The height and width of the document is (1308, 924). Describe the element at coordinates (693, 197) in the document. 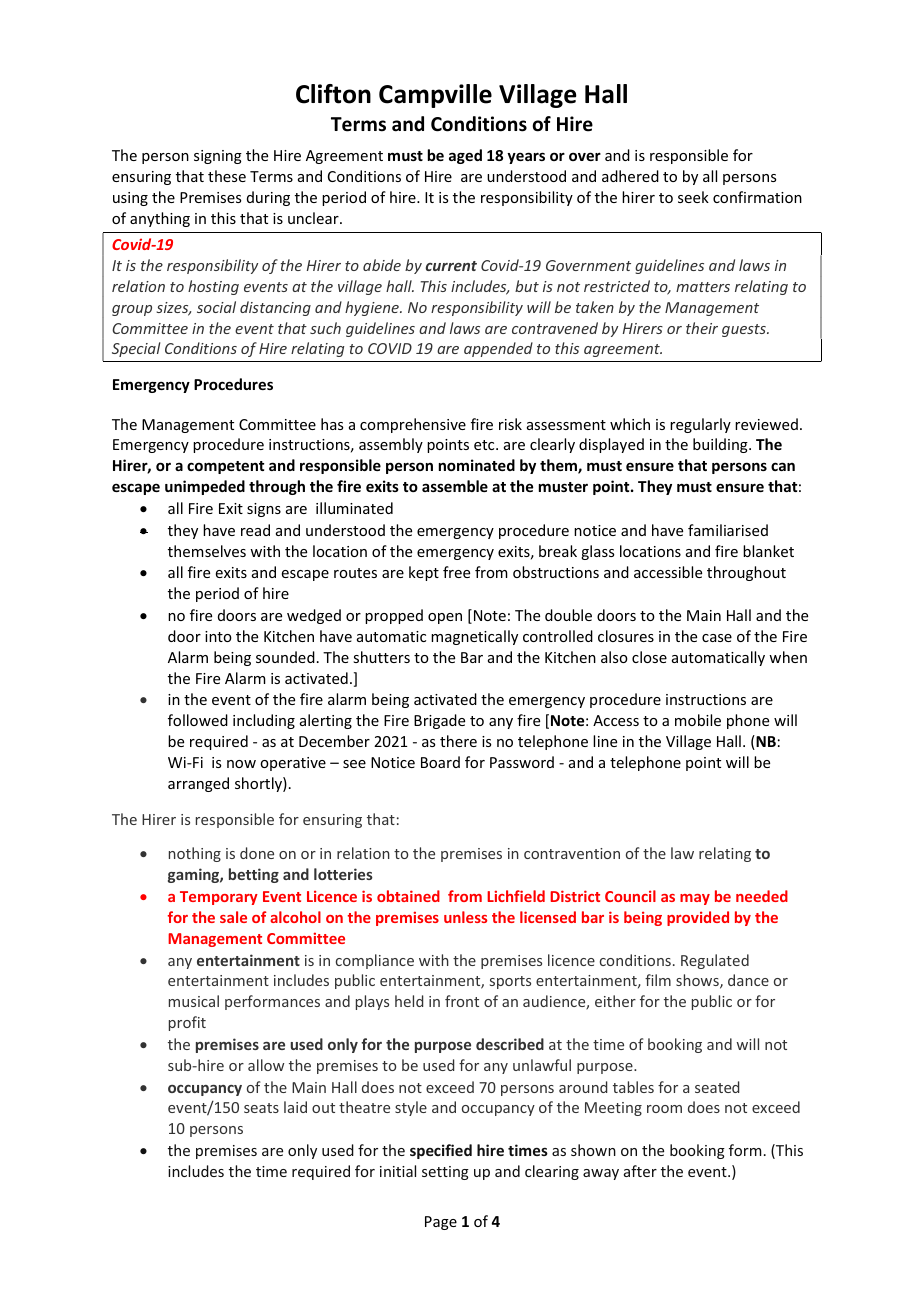

I see `seek` at that location.
